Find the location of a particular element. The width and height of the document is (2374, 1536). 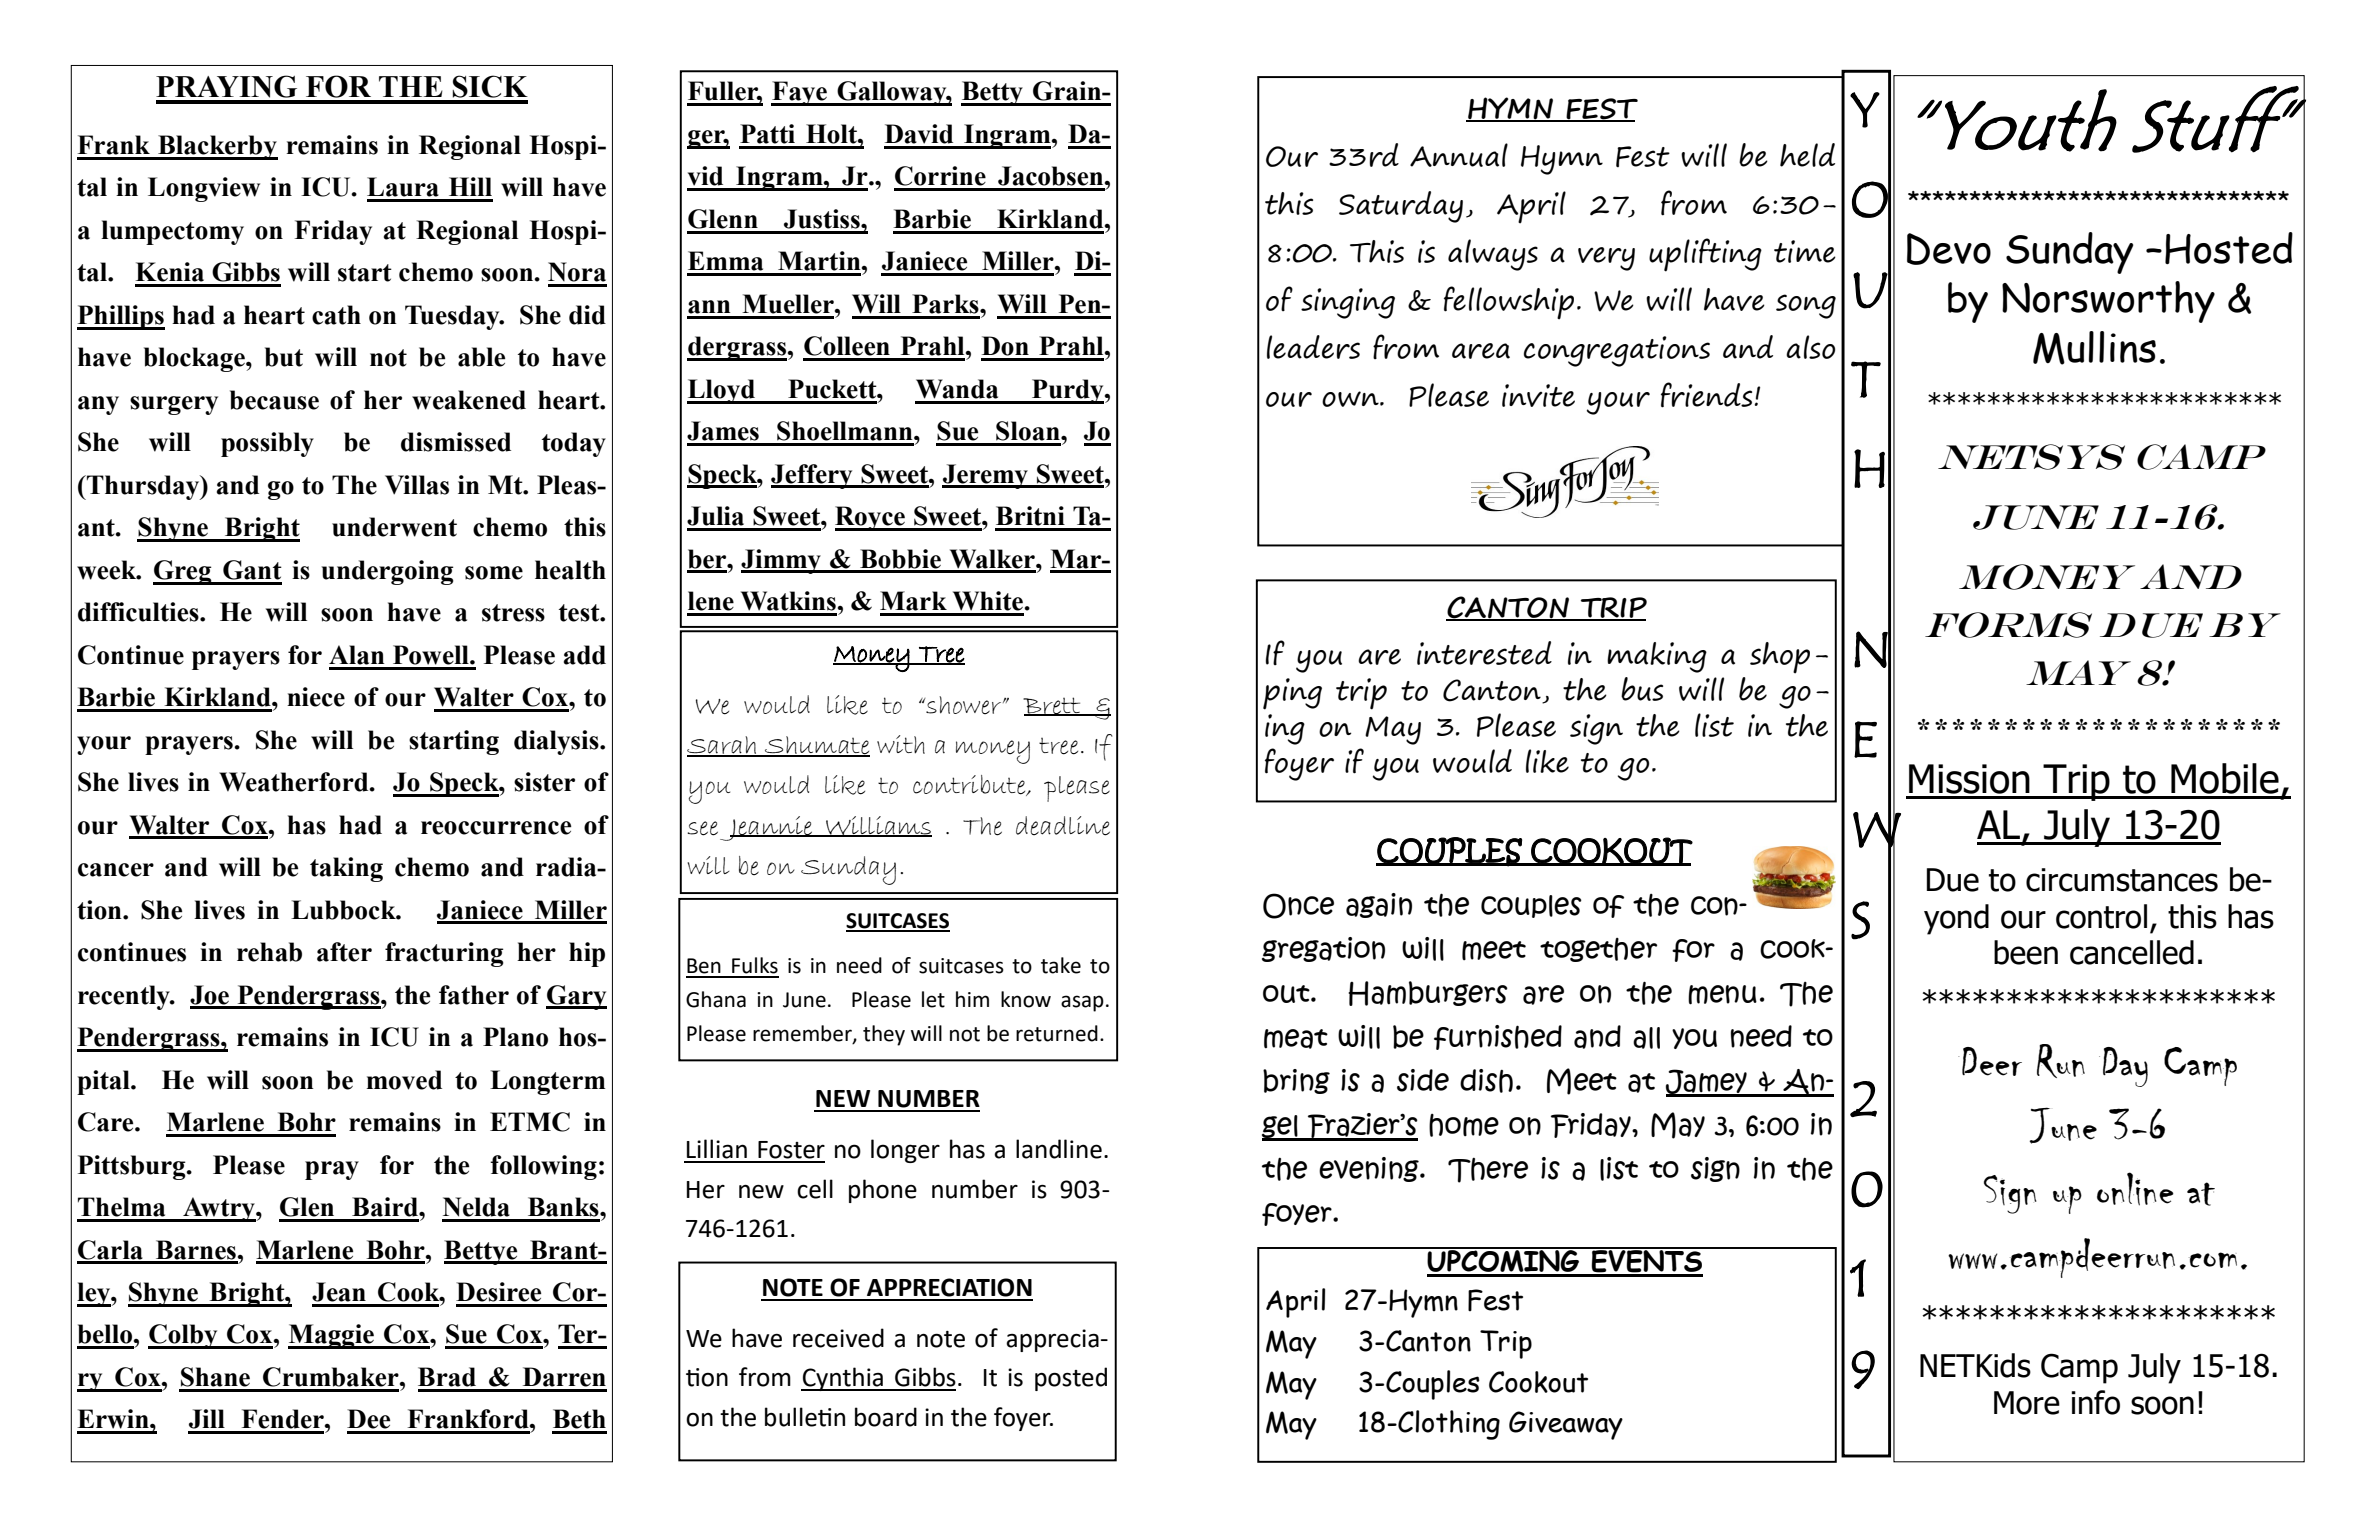

Longview is located at coordinates (204, 189).
